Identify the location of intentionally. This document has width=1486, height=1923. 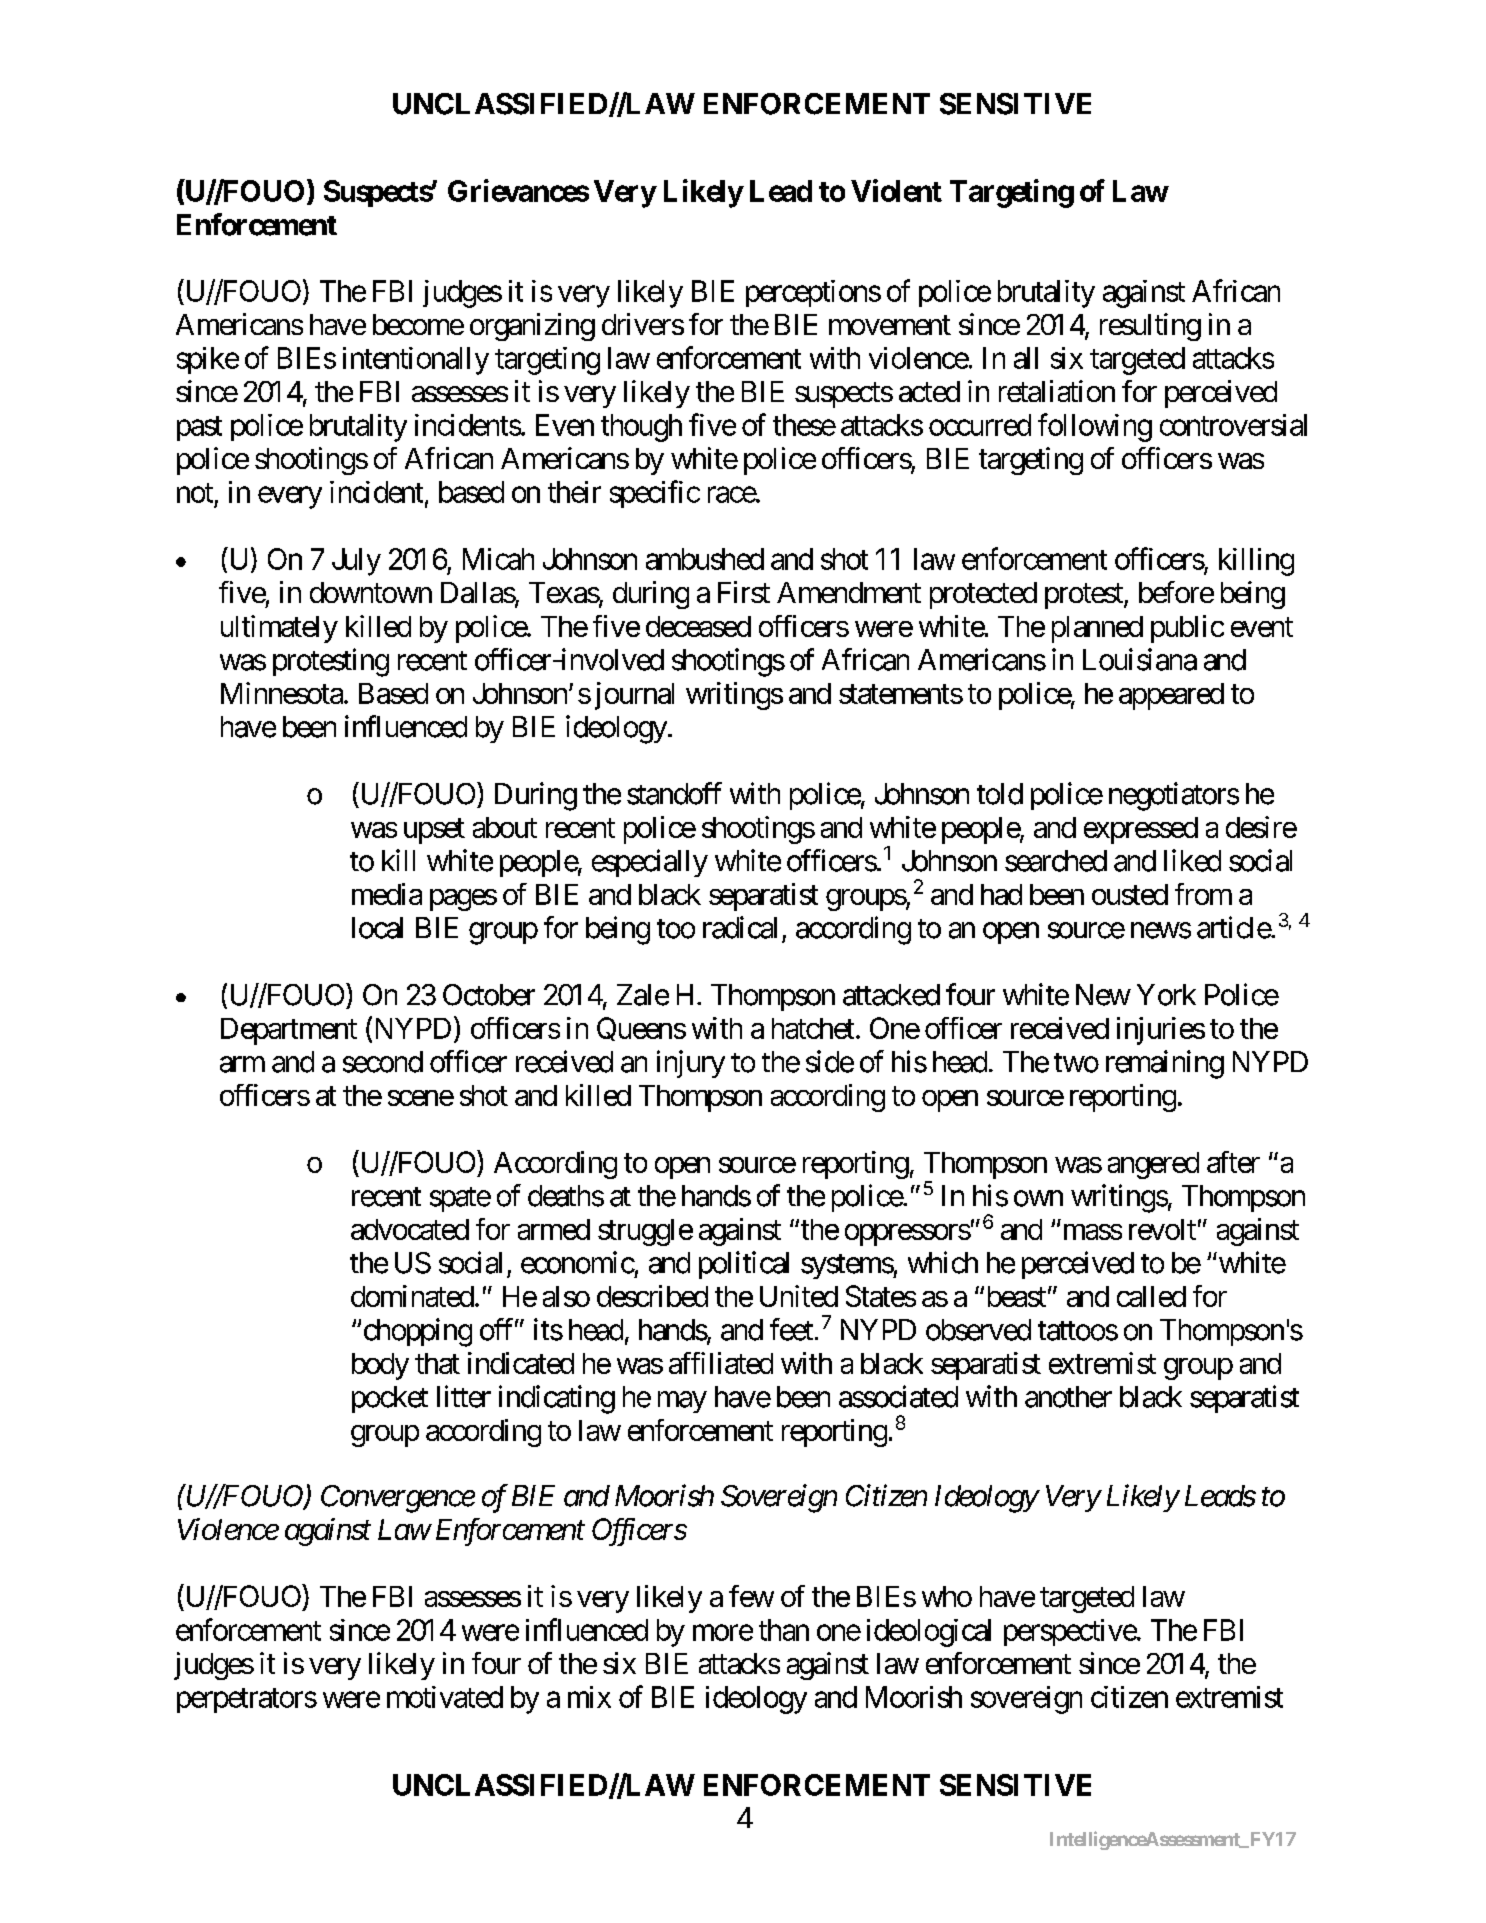
(416, 361).
